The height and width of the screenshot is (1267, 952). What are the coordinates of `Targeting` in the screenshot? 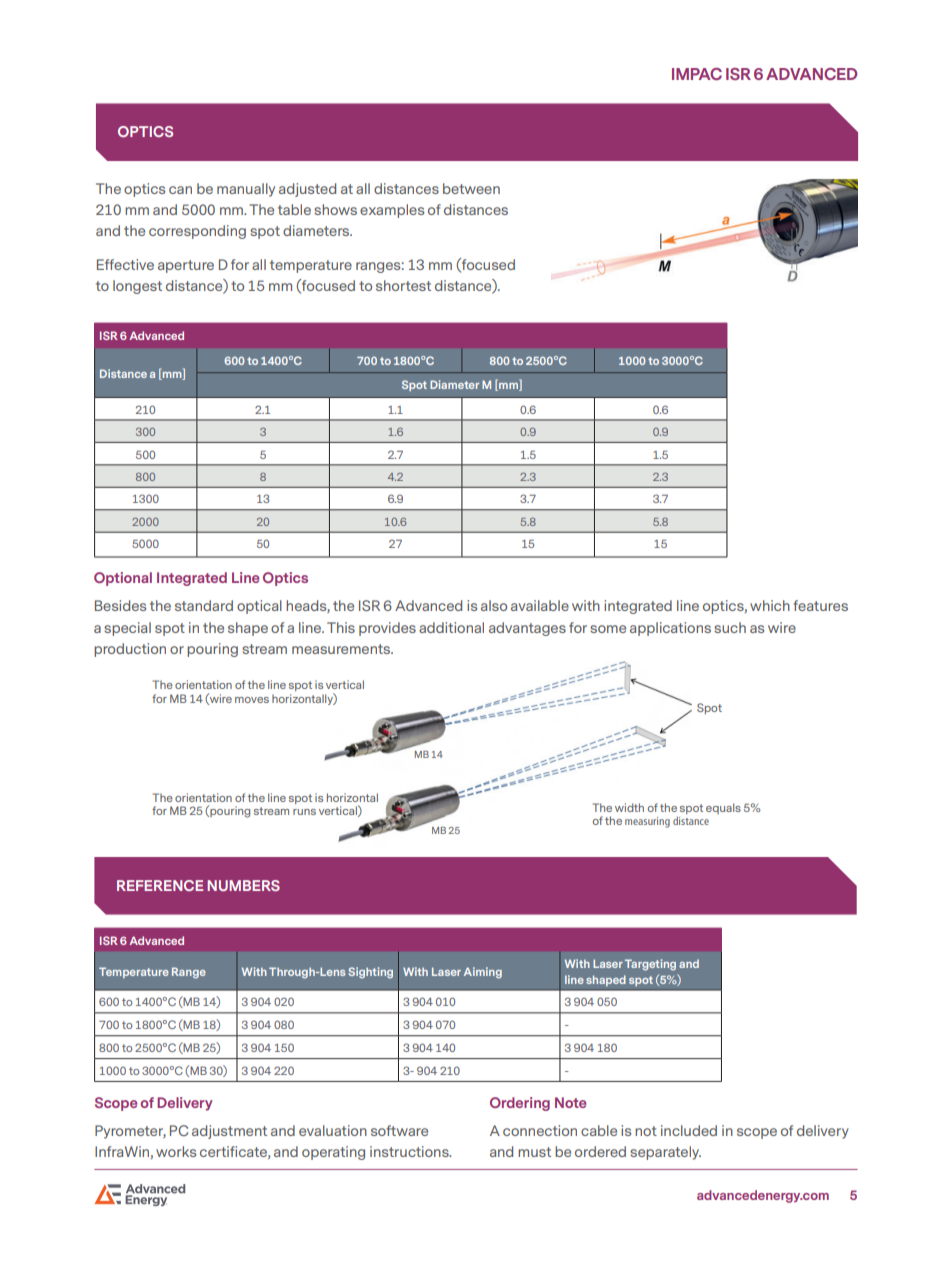 It's located at (650, 965).
